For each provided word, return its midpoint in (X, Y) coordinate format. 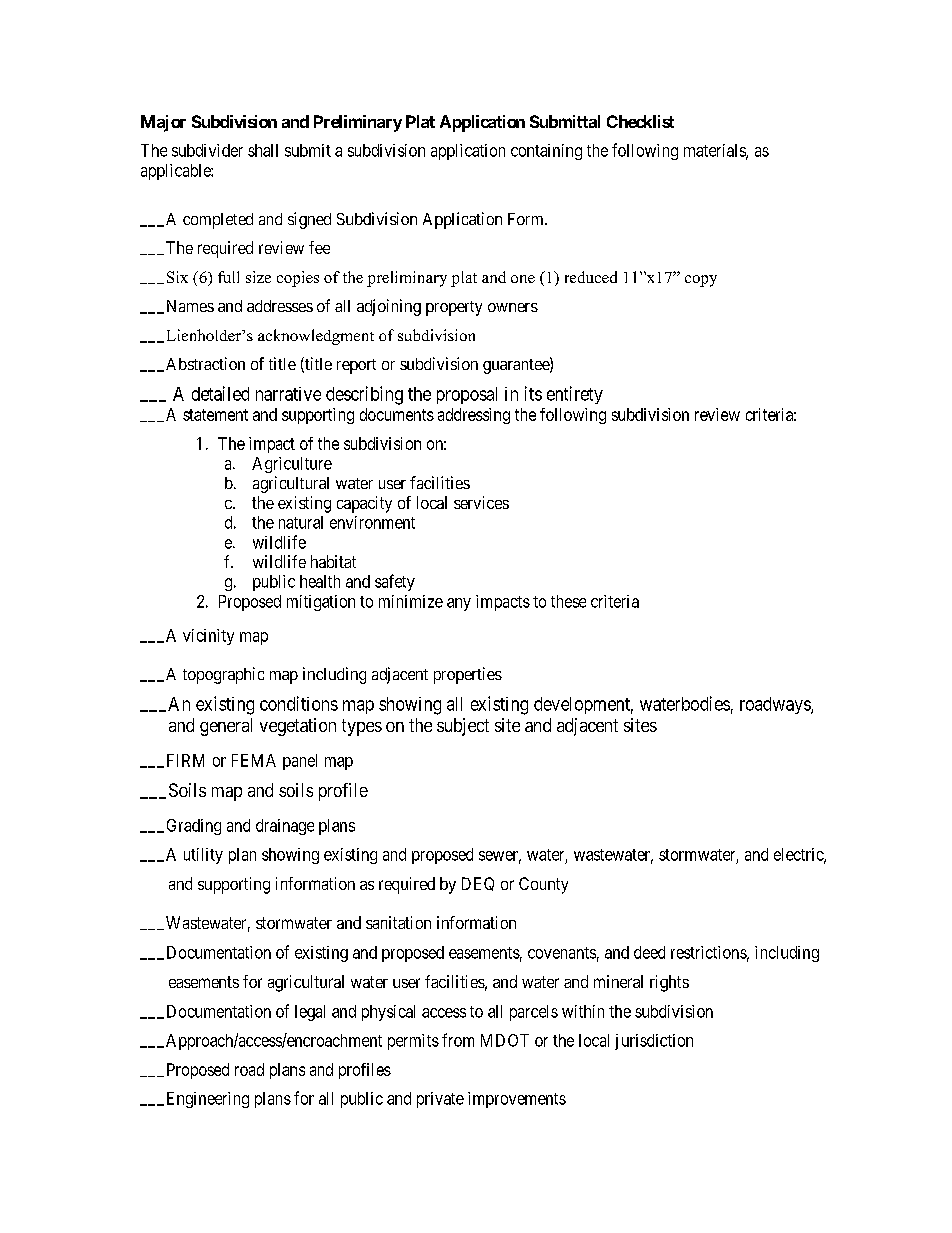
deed (649, 952)
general (226, 727)
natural (301, 522)
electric (799, 855)
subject (463, 727)
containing (546, 152)
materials (715, 151)
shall (263, 150)
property (454, 308)
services (481, 502)
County (543, 885)
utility (203, 856)
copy (701, 281)
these (568, 601)
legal (310, 1013)
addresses (280, 306)
